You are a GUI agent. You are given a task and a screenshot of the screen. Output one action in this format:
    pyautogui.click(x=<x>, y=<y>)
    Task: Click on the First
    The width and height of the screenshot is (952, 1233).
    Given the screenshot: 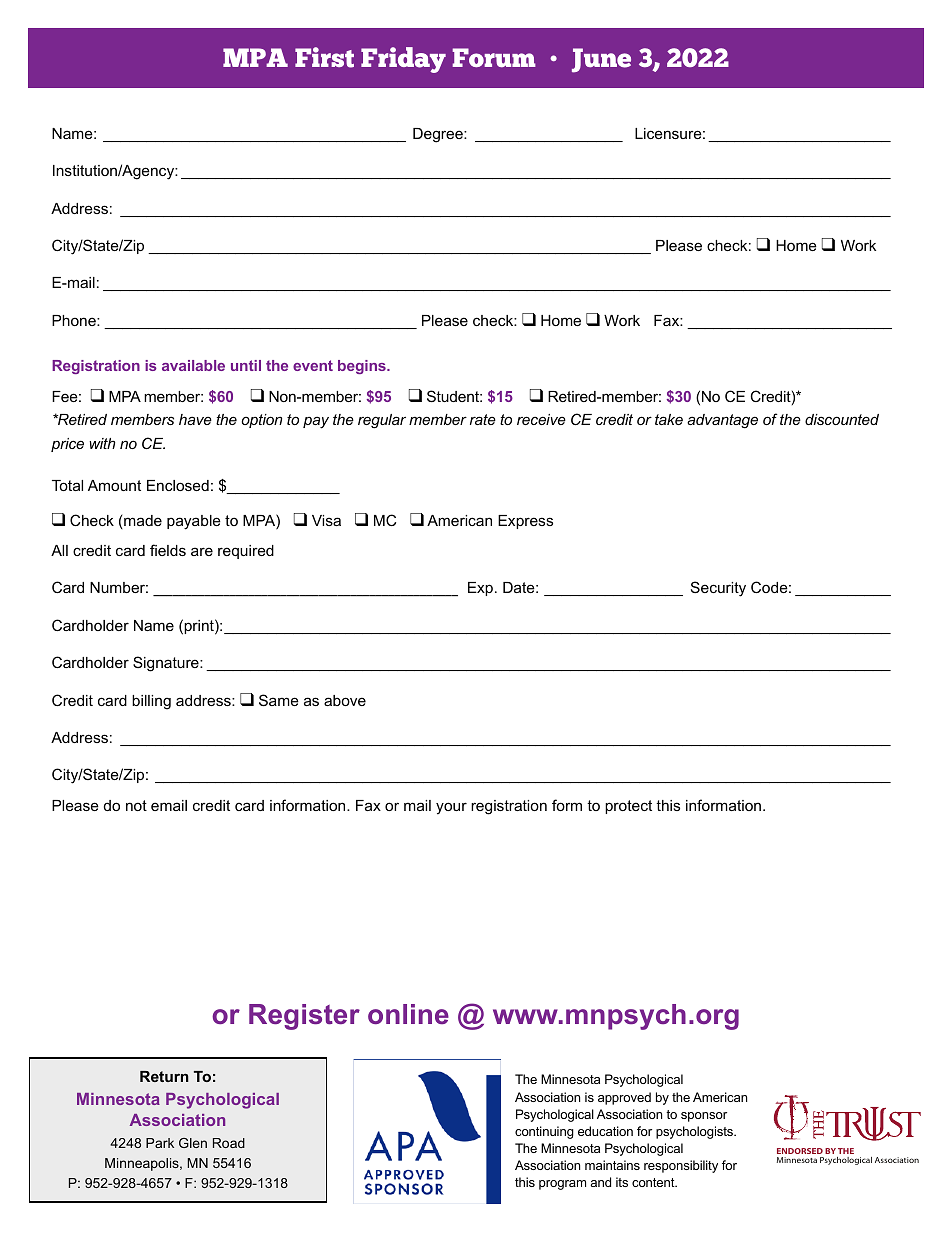 What is the action you would take?
    pyautogui.click(x=324, y=57)
